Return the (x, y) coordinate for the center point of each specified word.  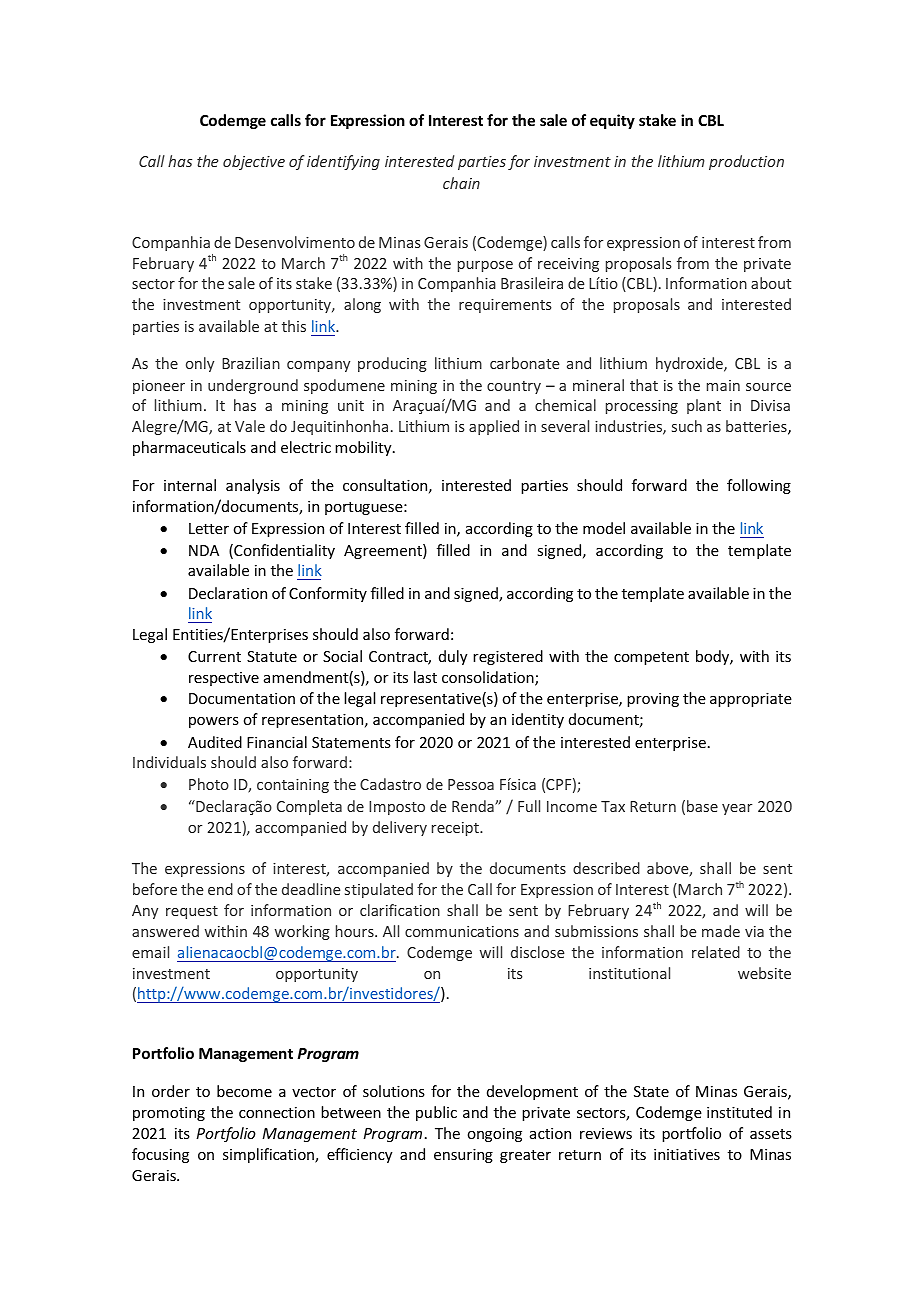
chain (461, 183)
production (746, 162)
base (702, 806)
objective (254, 162)
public (436, 1113)
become (244, 1091)
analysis (253, 486)
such (687, 426)
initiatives (687, 1154)
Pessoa (471, 784)
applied (494, 427)
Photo (209, 784)
